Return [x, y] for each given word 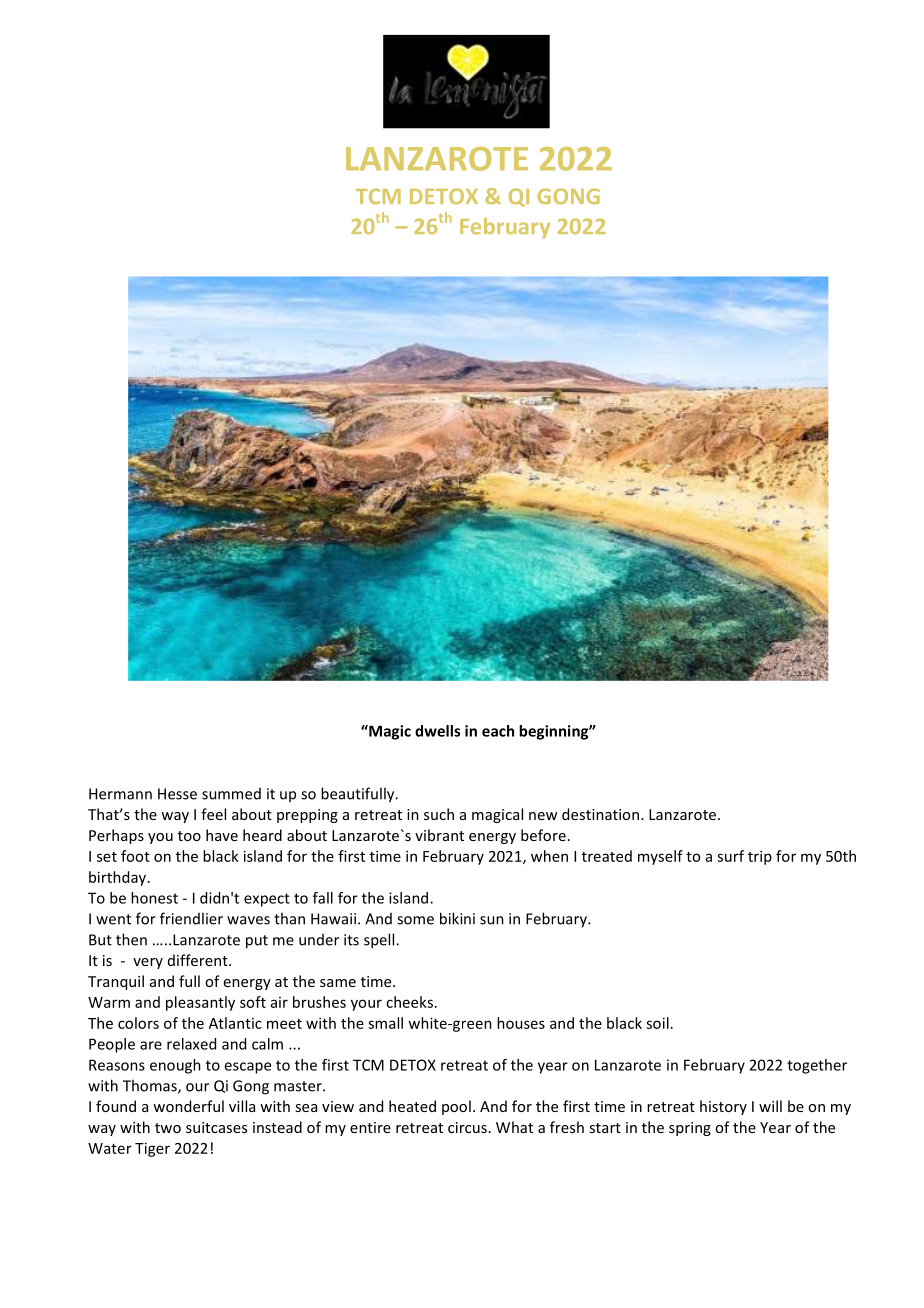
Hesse [177, 794]
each [498, 731]
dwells [437, 731]
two [168, 1128]
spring [690, 1129]
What [514, 1127]
